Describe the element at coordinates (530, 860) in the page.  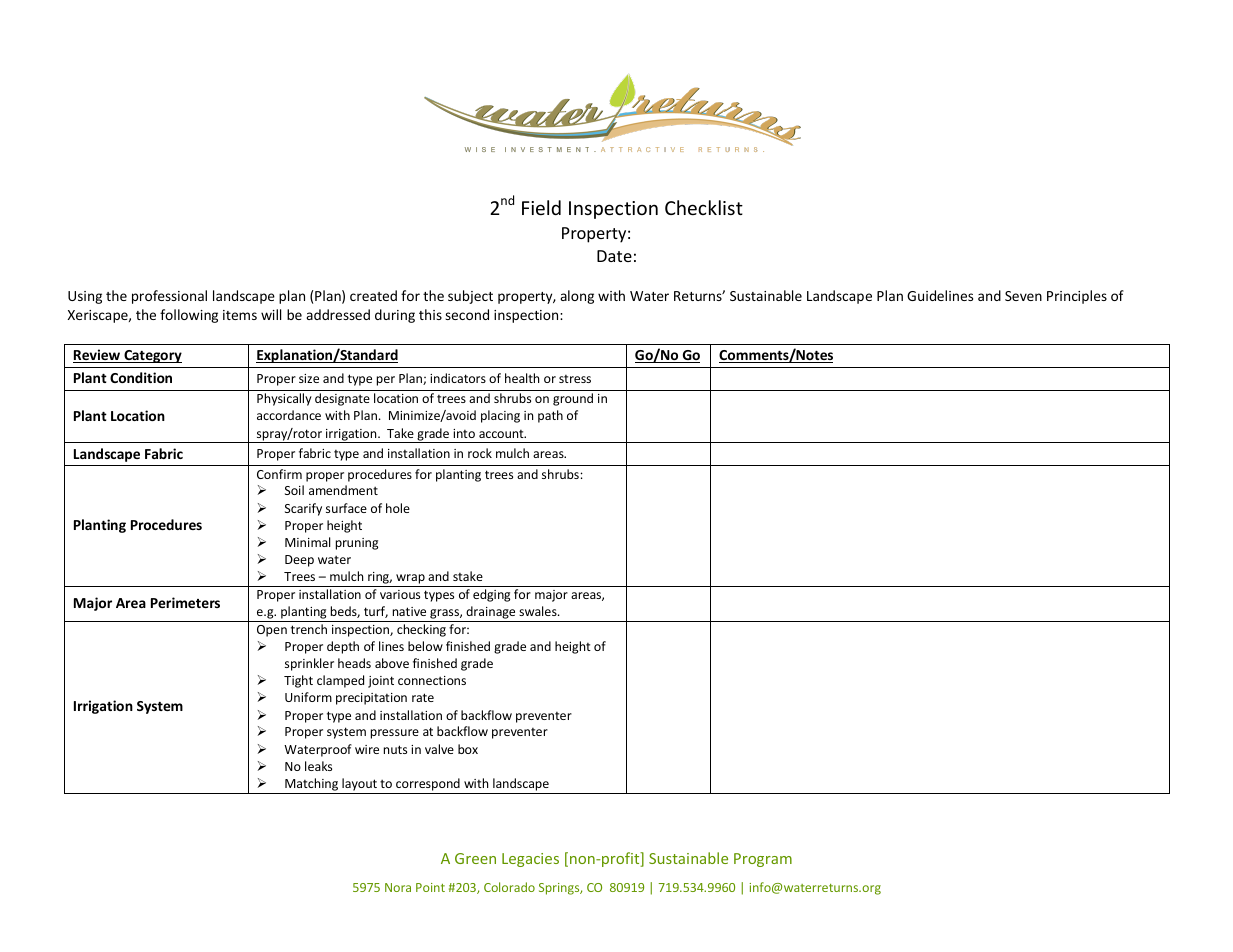
I see `Legacies` at that location.
